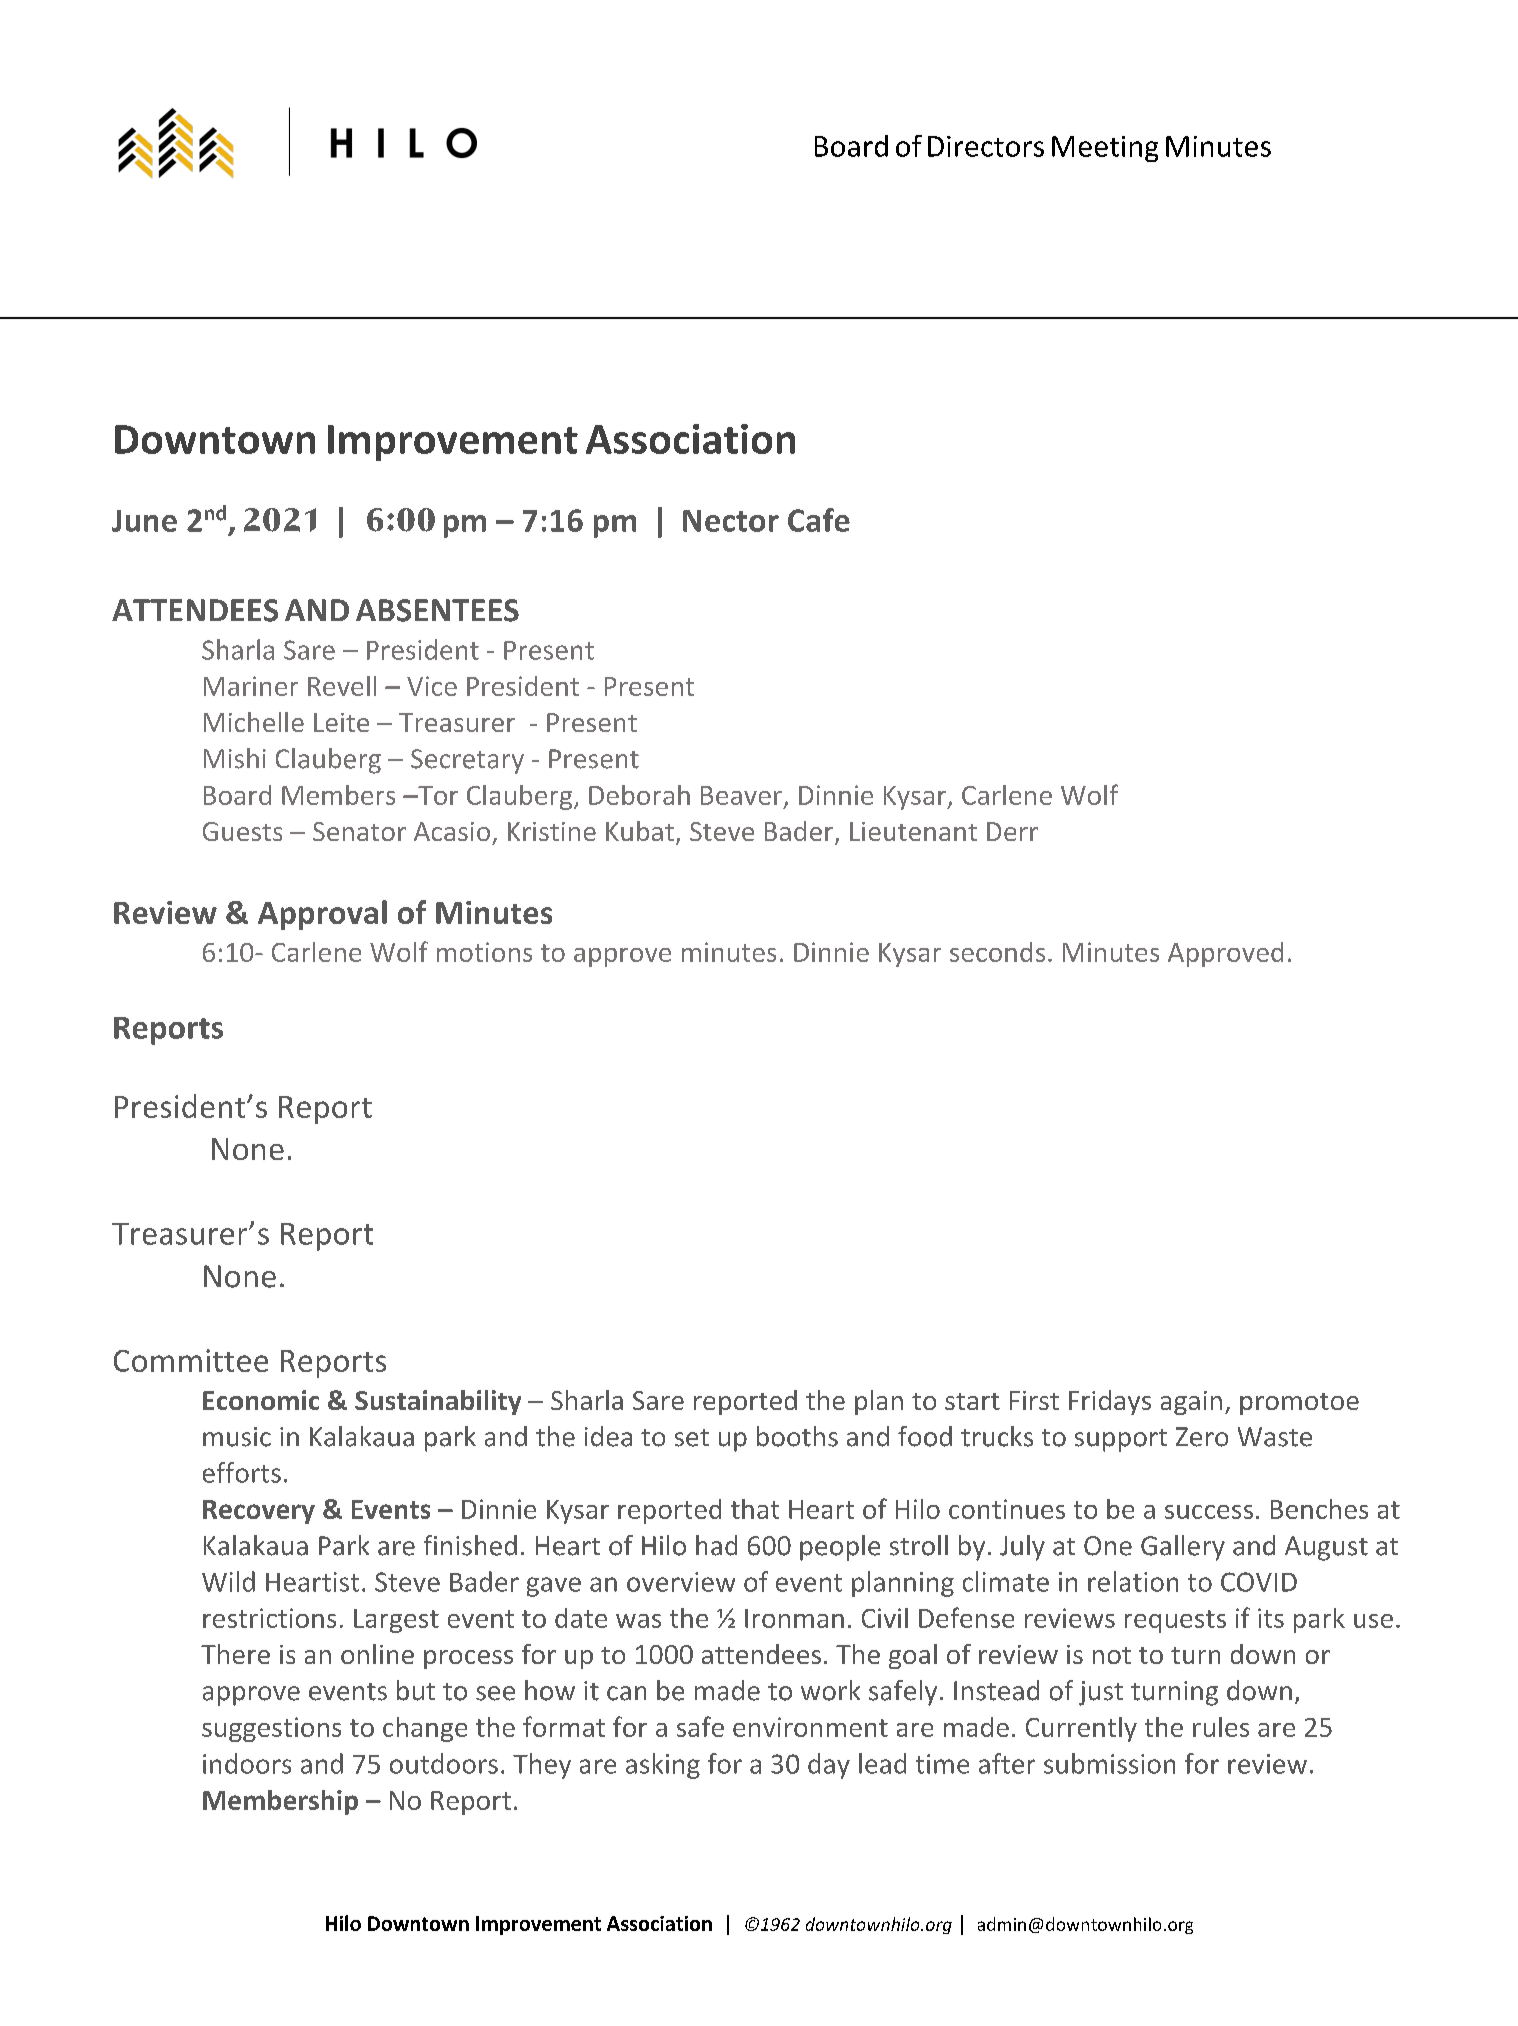 This document has width=1518, height=2026. I want to click on Zero, so click(1202, 1437).
